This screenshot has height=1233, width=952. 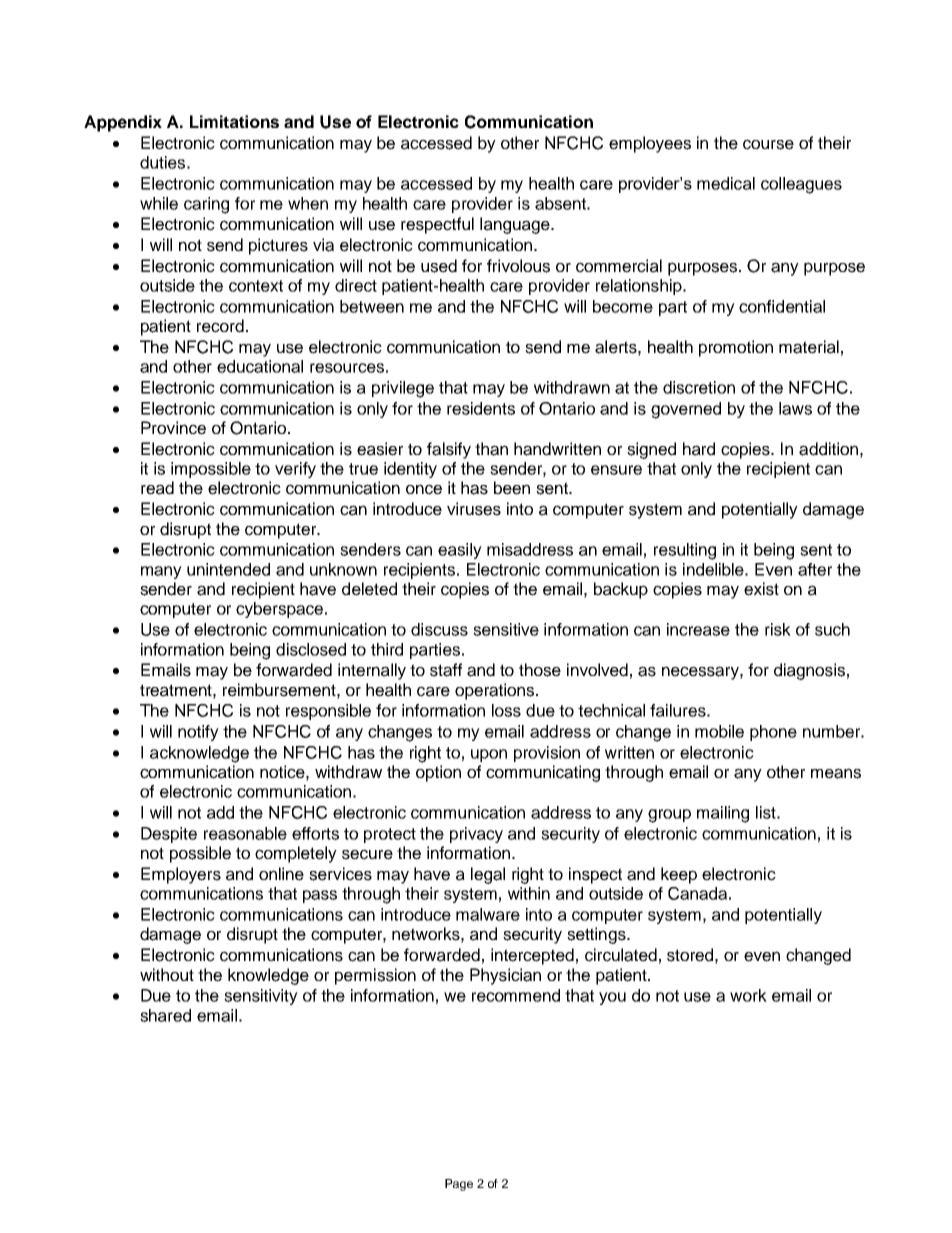 I want to click on shared, so click(x=165, y=1015).
